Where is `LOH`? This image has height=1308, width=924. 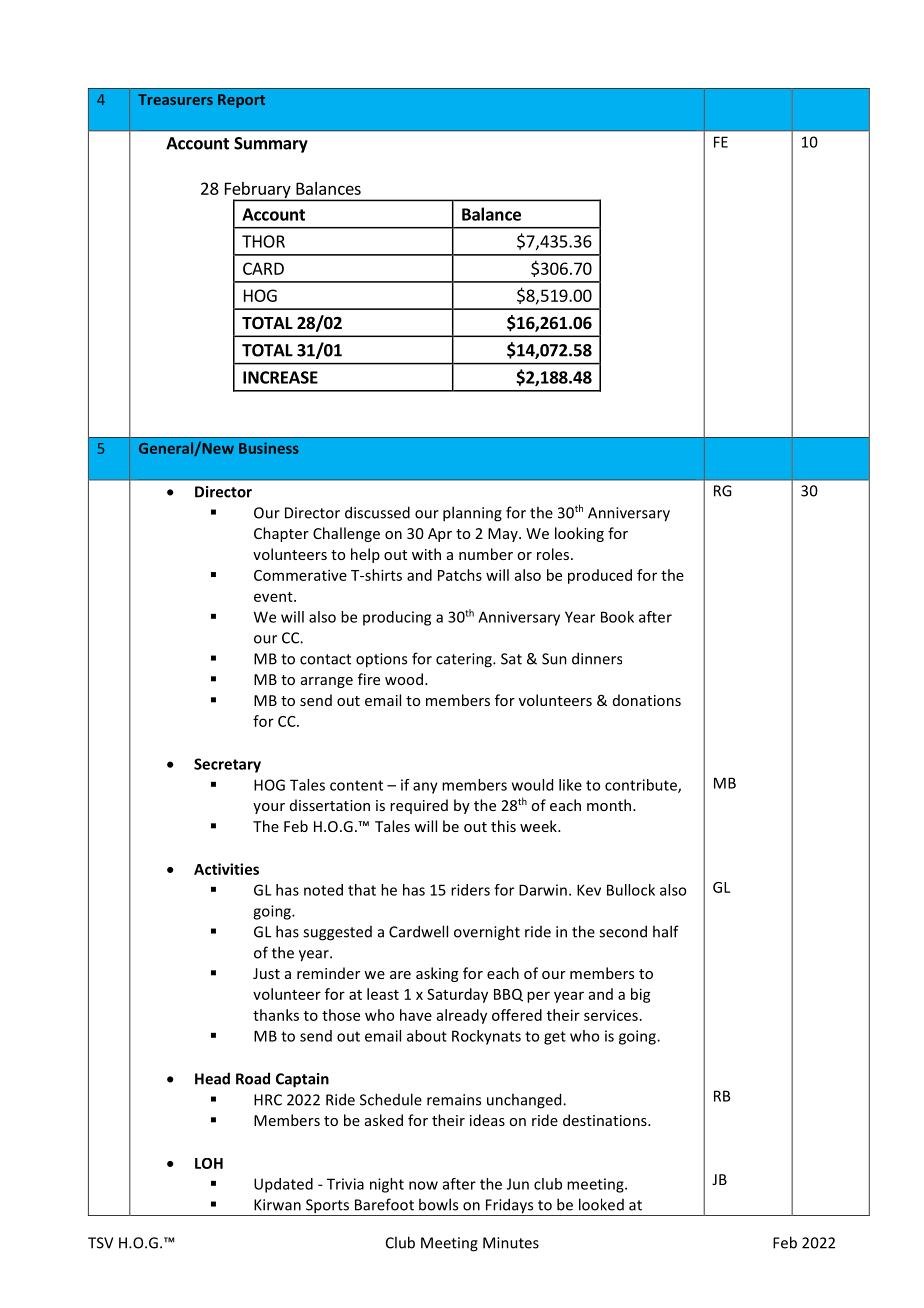
LOH is located at coordinates (209, 1163).
